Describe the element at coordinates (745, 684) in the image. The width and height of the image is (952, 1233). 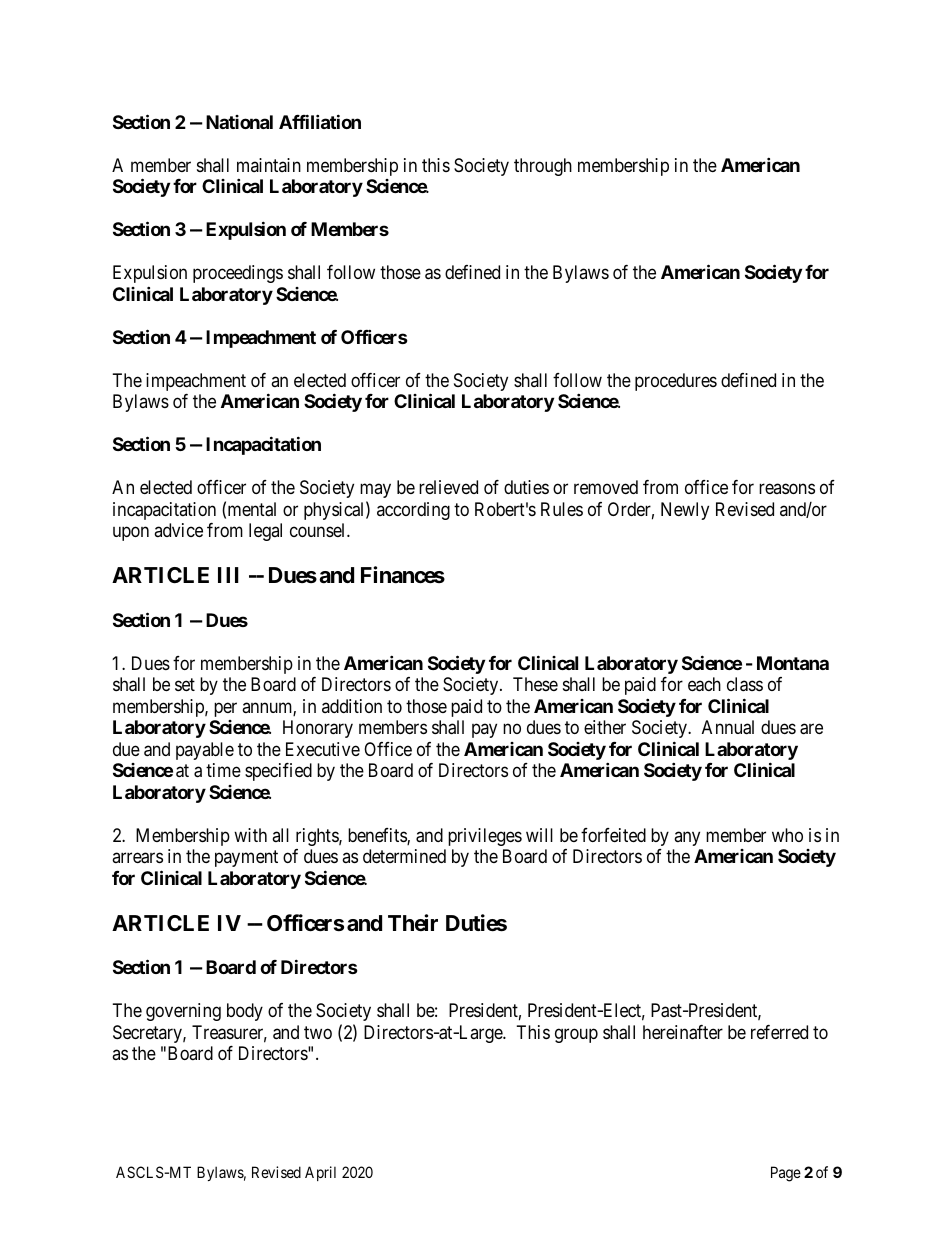
I see `class` at that location.
